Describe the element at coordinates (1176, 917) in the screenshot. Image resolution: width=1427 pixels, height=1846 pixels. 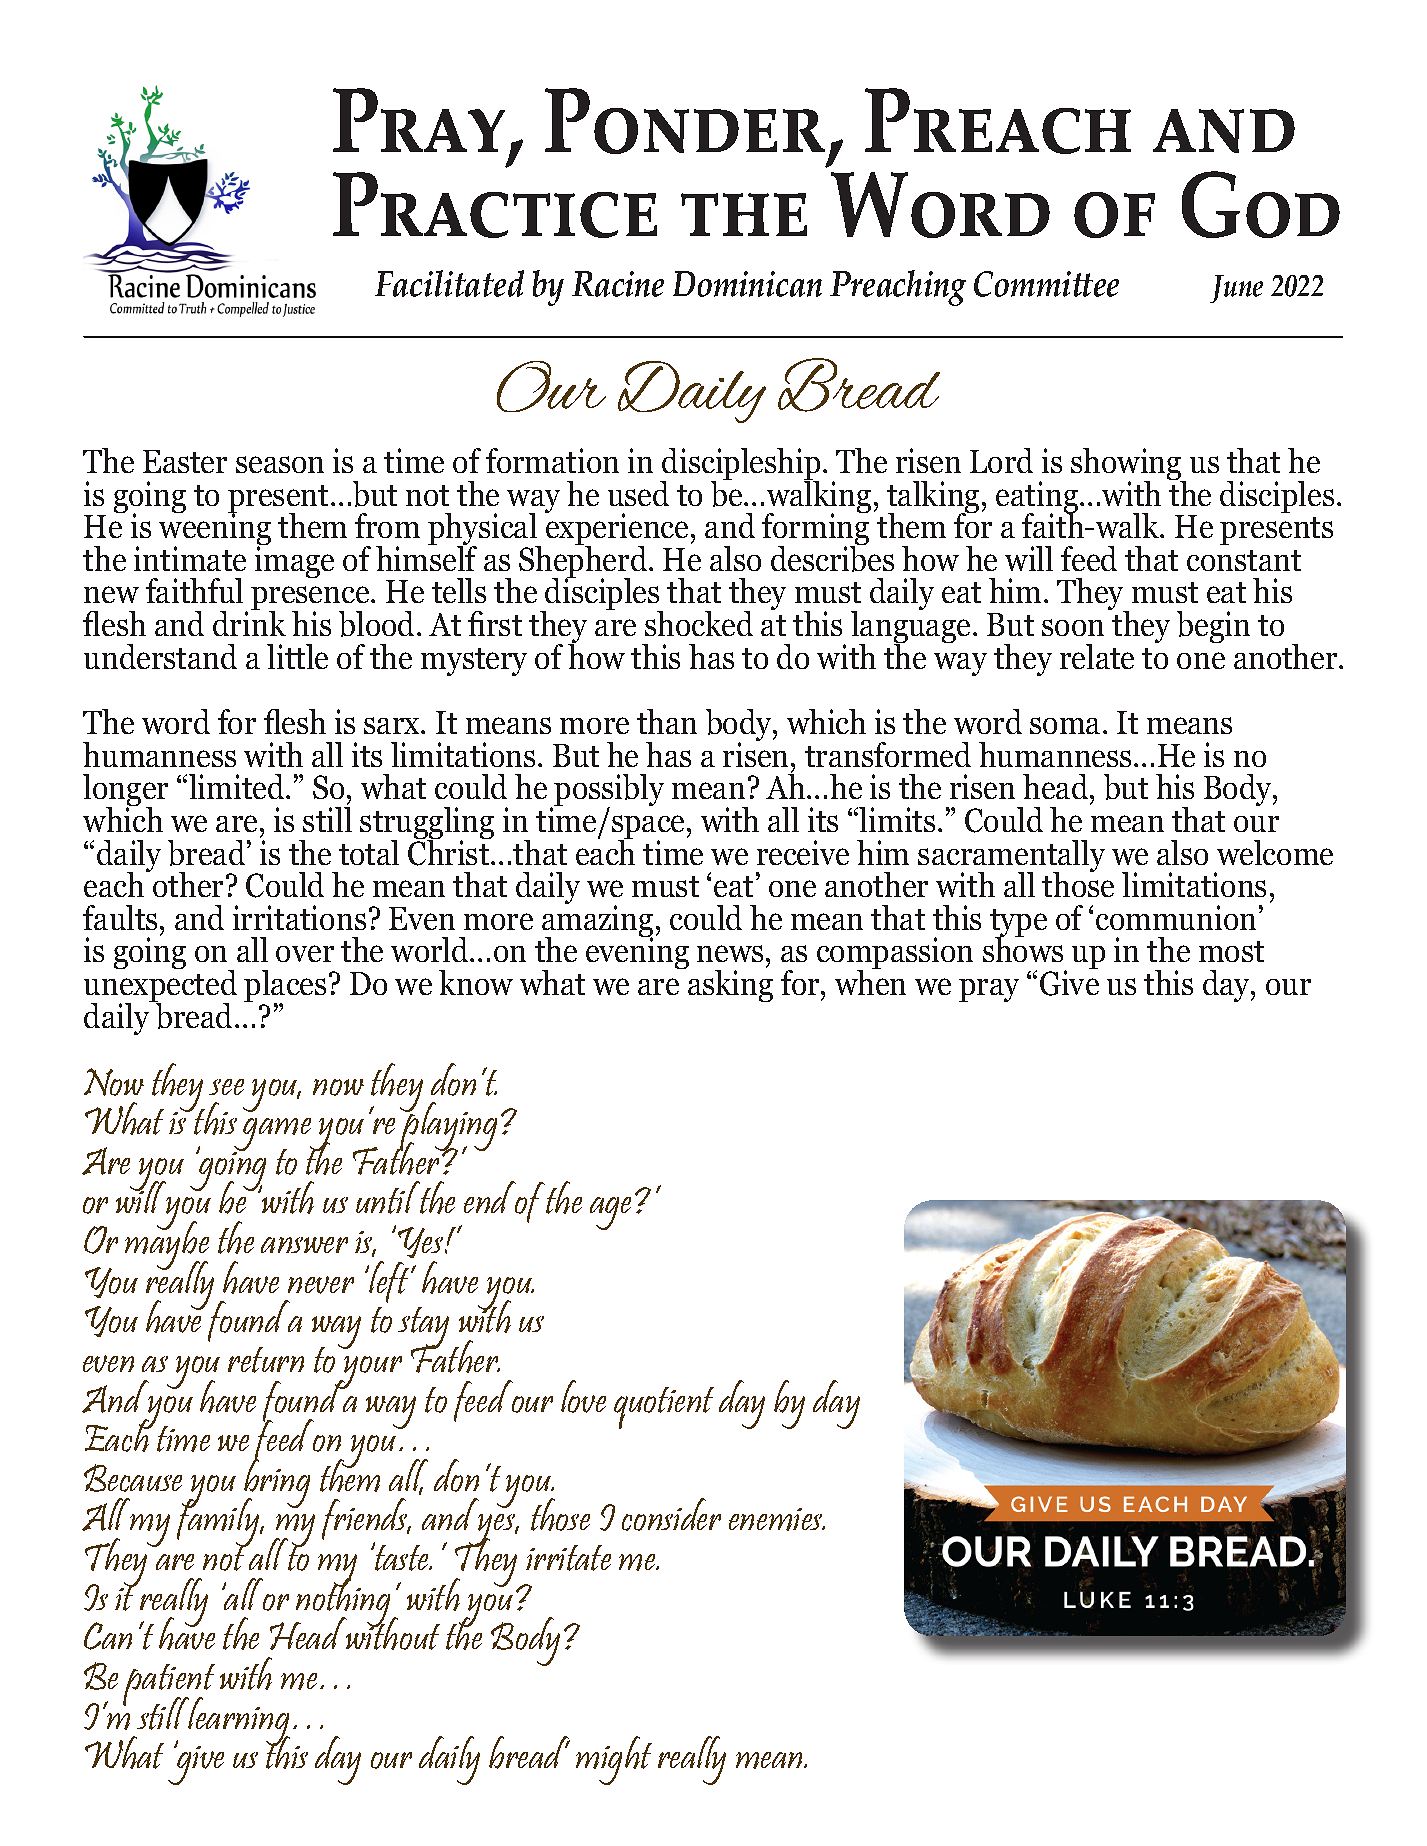
I see `communion` at that location.
